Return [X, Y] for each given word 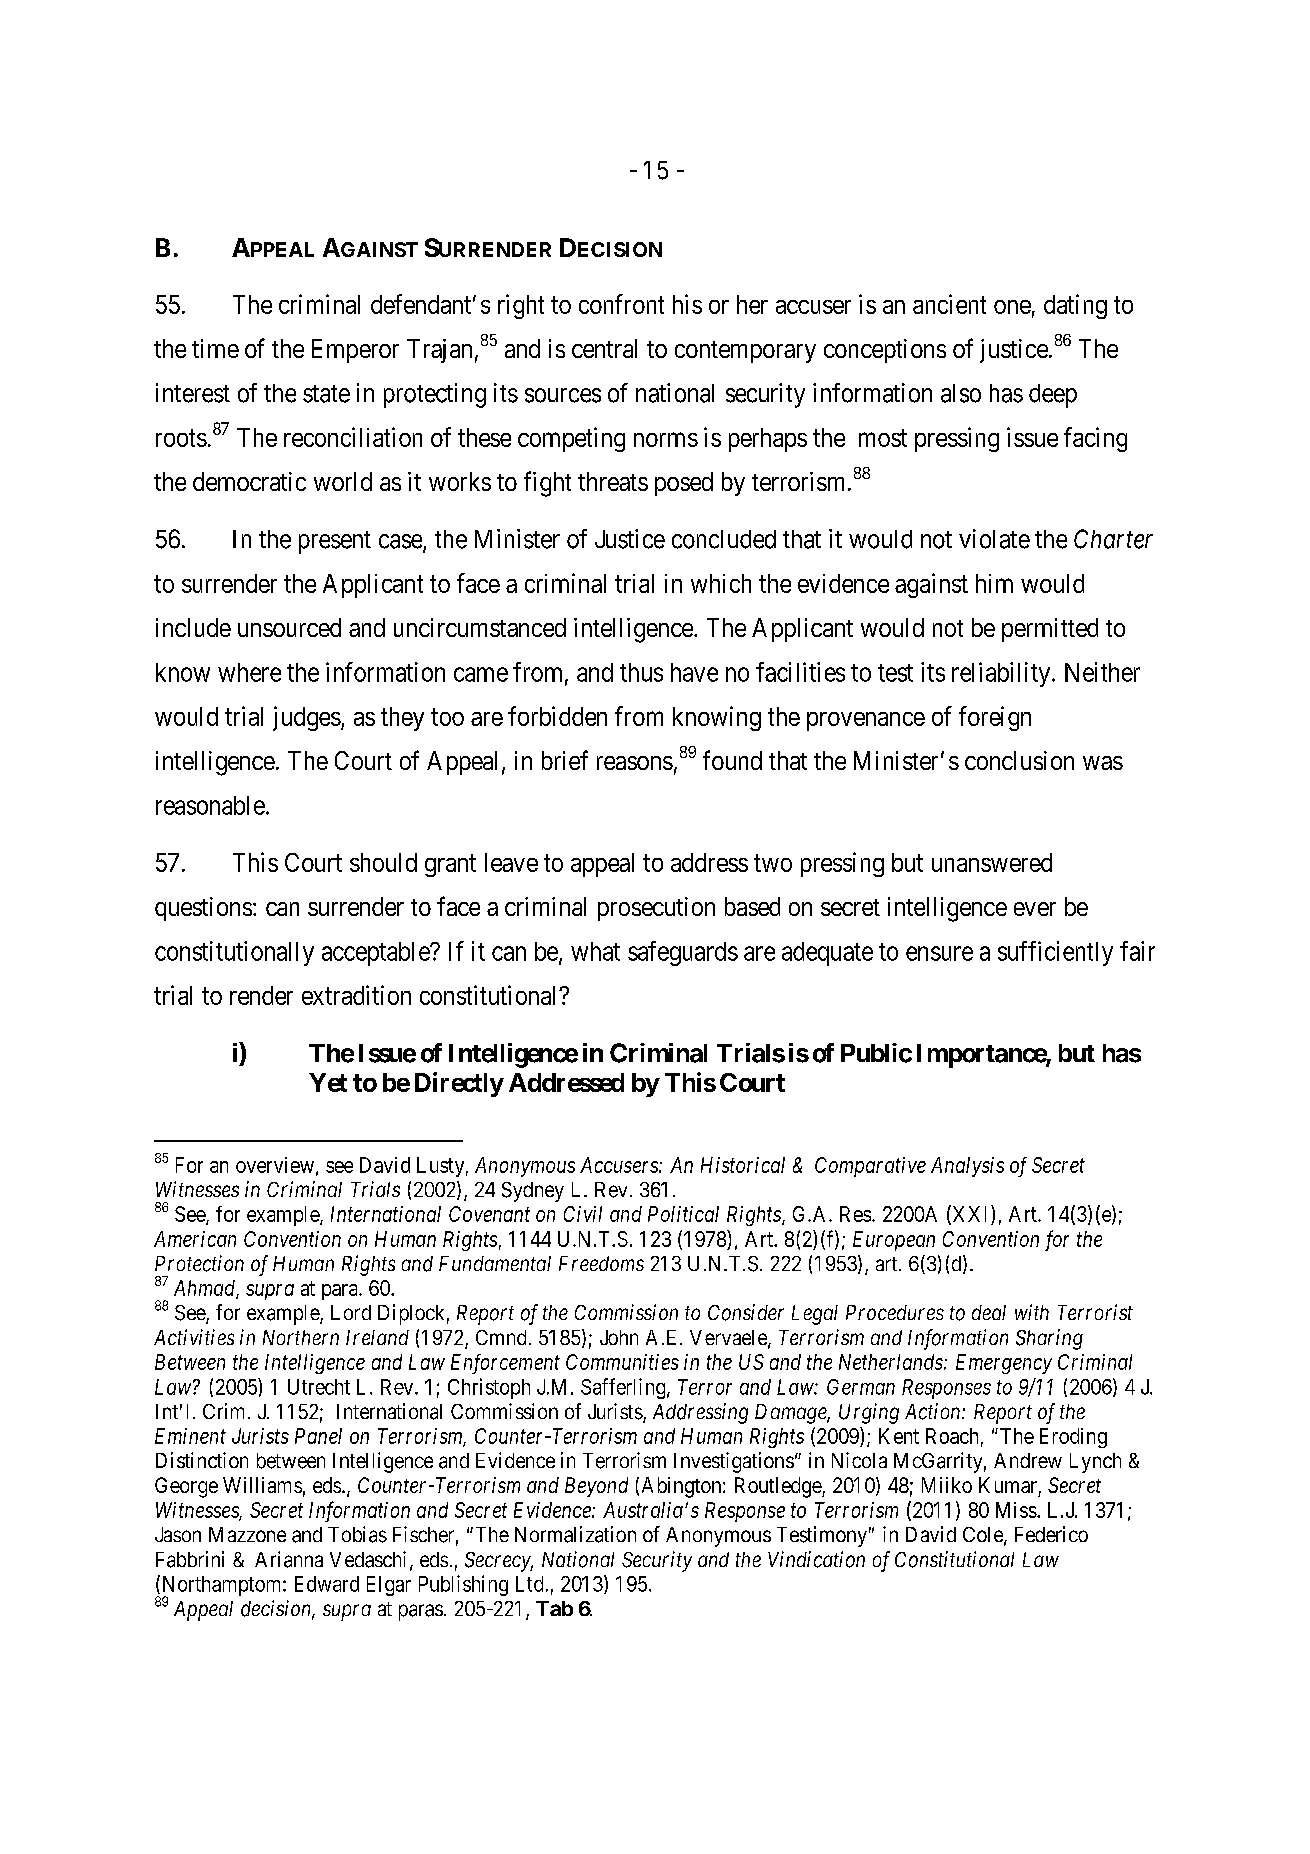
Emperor [355, 351]
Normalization [575, 1534]
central [604, 348]
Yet [328, 1082]
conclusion [1019, 760]
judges [307, 718]
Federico [1051, 1534]
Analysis [967, 1167]
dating [1075, 306]
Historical [743, 1165]
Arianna [289, 1559]
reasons [635, 763]
